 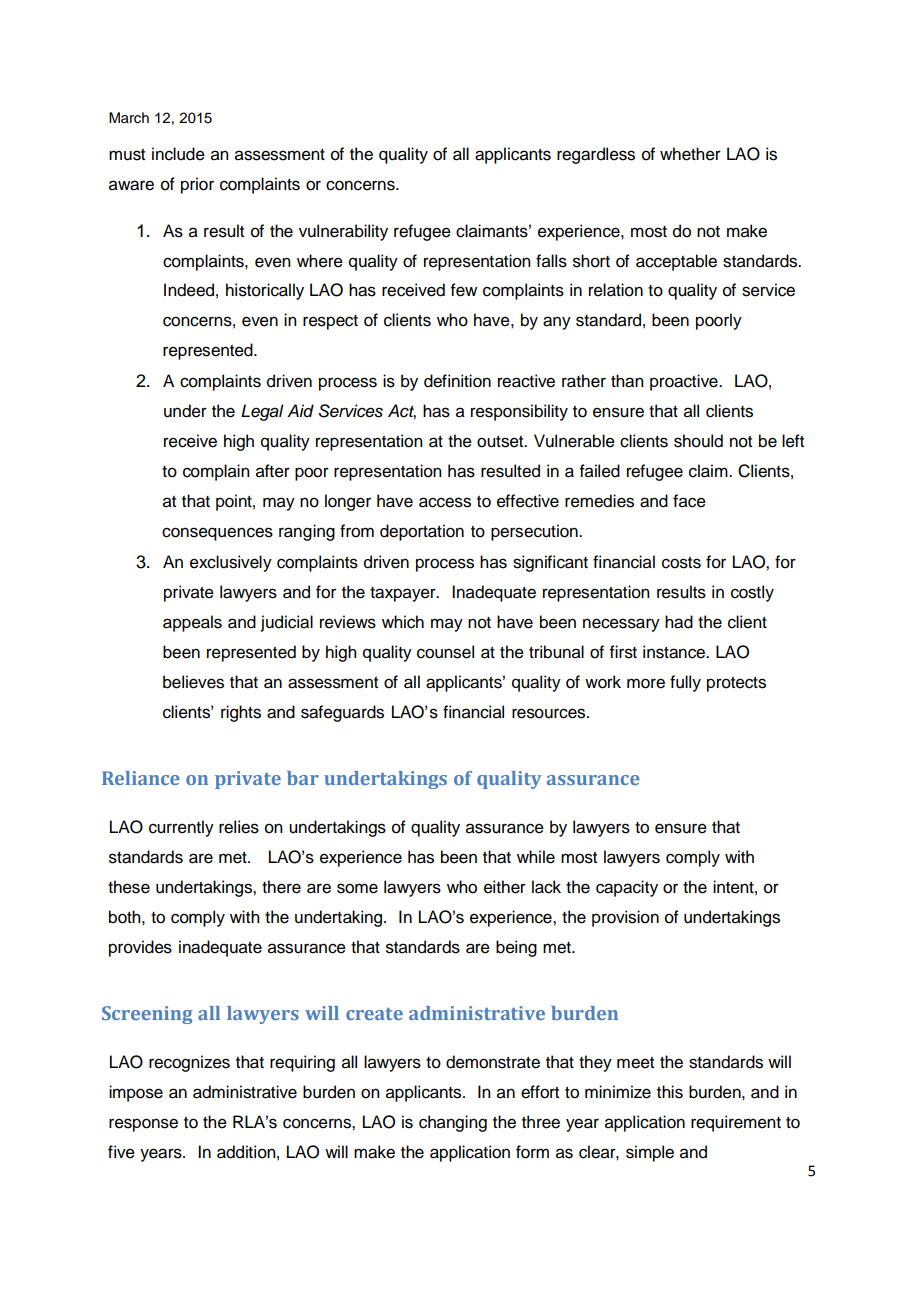 What do you see at coordinates (596, 155) in the screenshot?
I see `regardless` at bounding box center [596, 155].
